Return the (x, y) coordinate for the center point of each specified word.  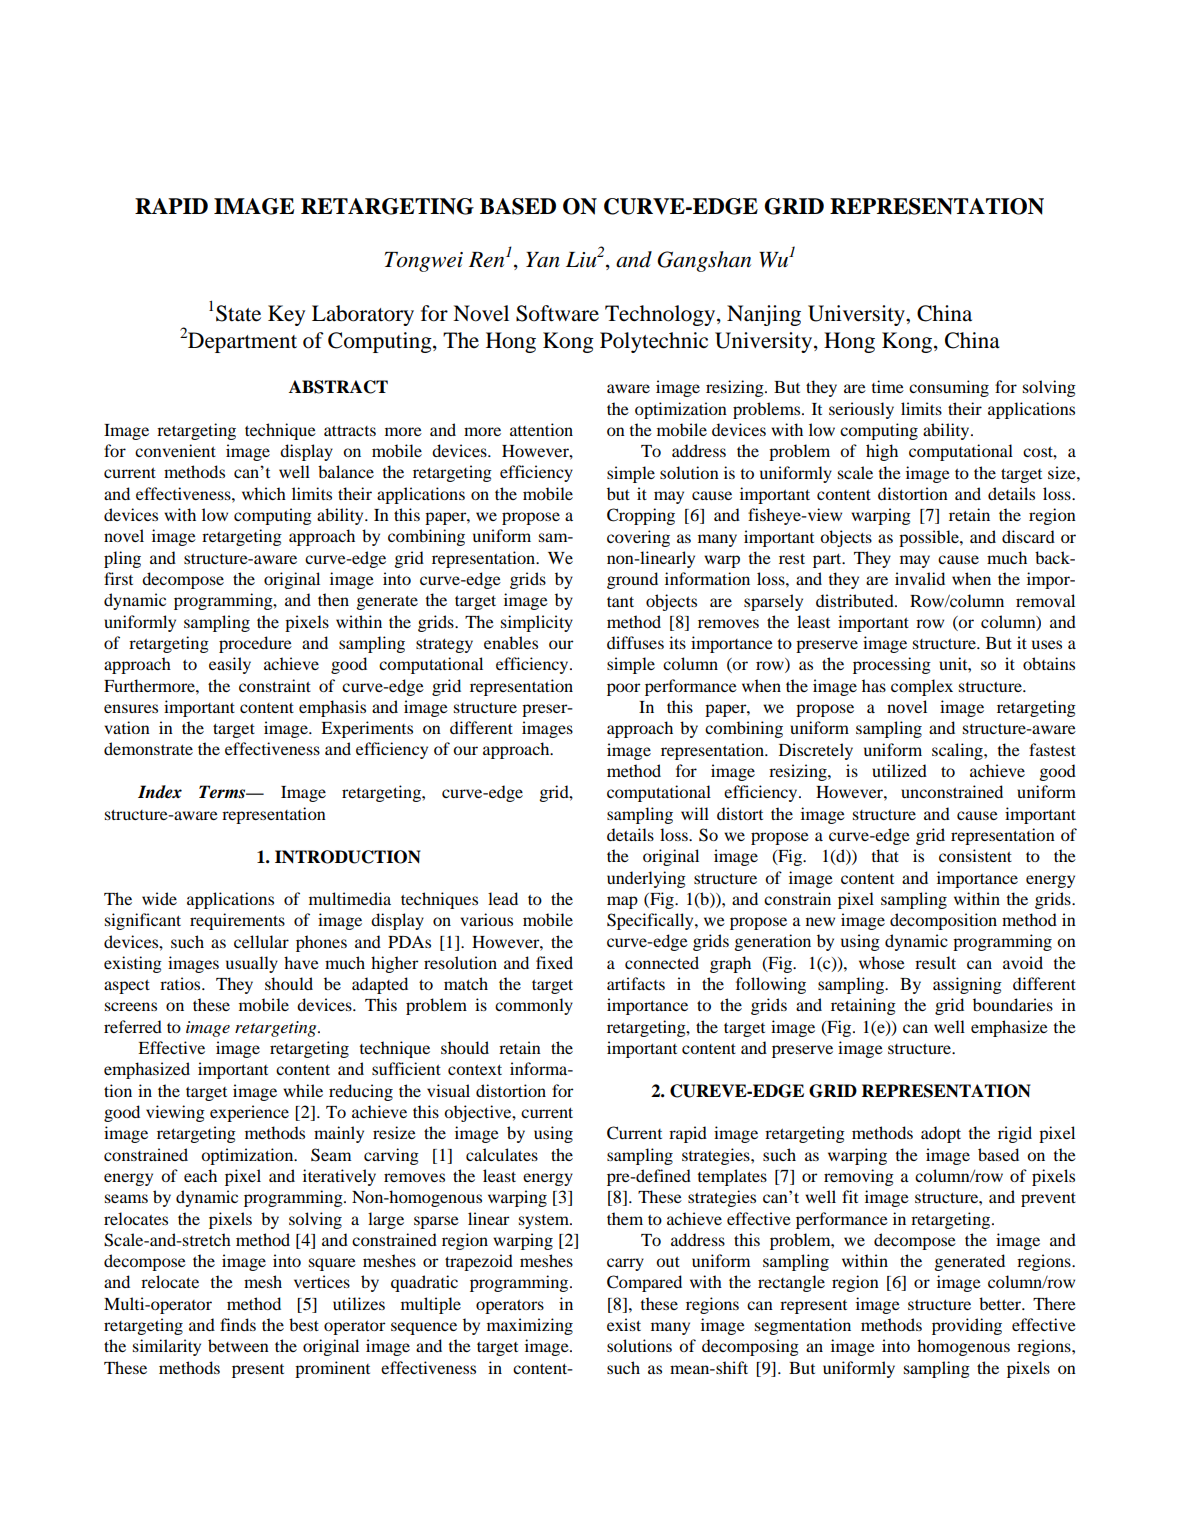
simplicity (537, 623)
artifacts (636, 983)
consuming (949, 388)
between (238, 1345)
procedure (255, 644)
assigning (967, 985)
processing (892, 665)
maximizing (530, 1326)
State (238, 313)
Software (557, 313)
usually (252, 964)
